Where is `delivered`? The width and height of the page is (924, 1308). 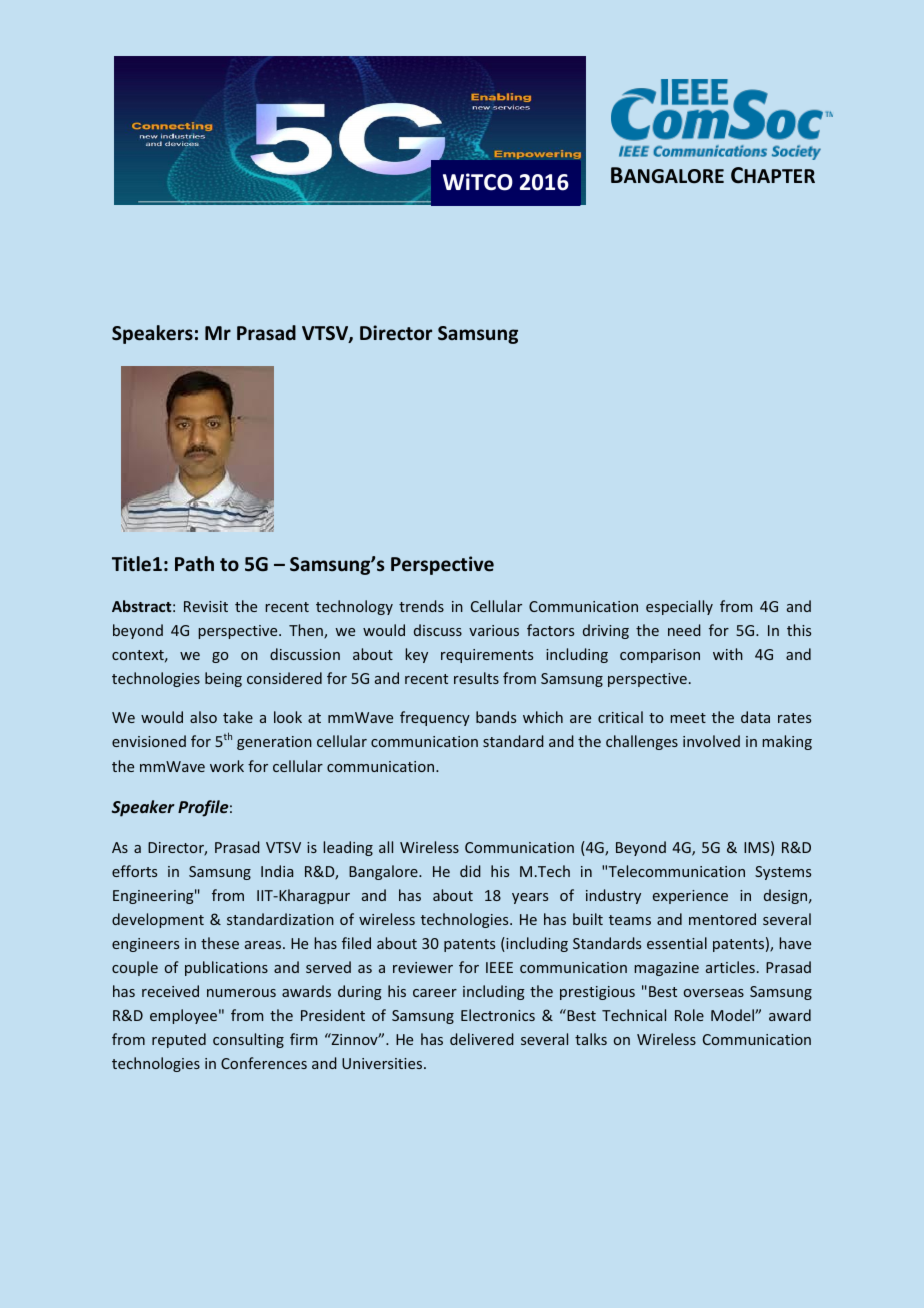 delivered is located at coordinates (482, 1039).
